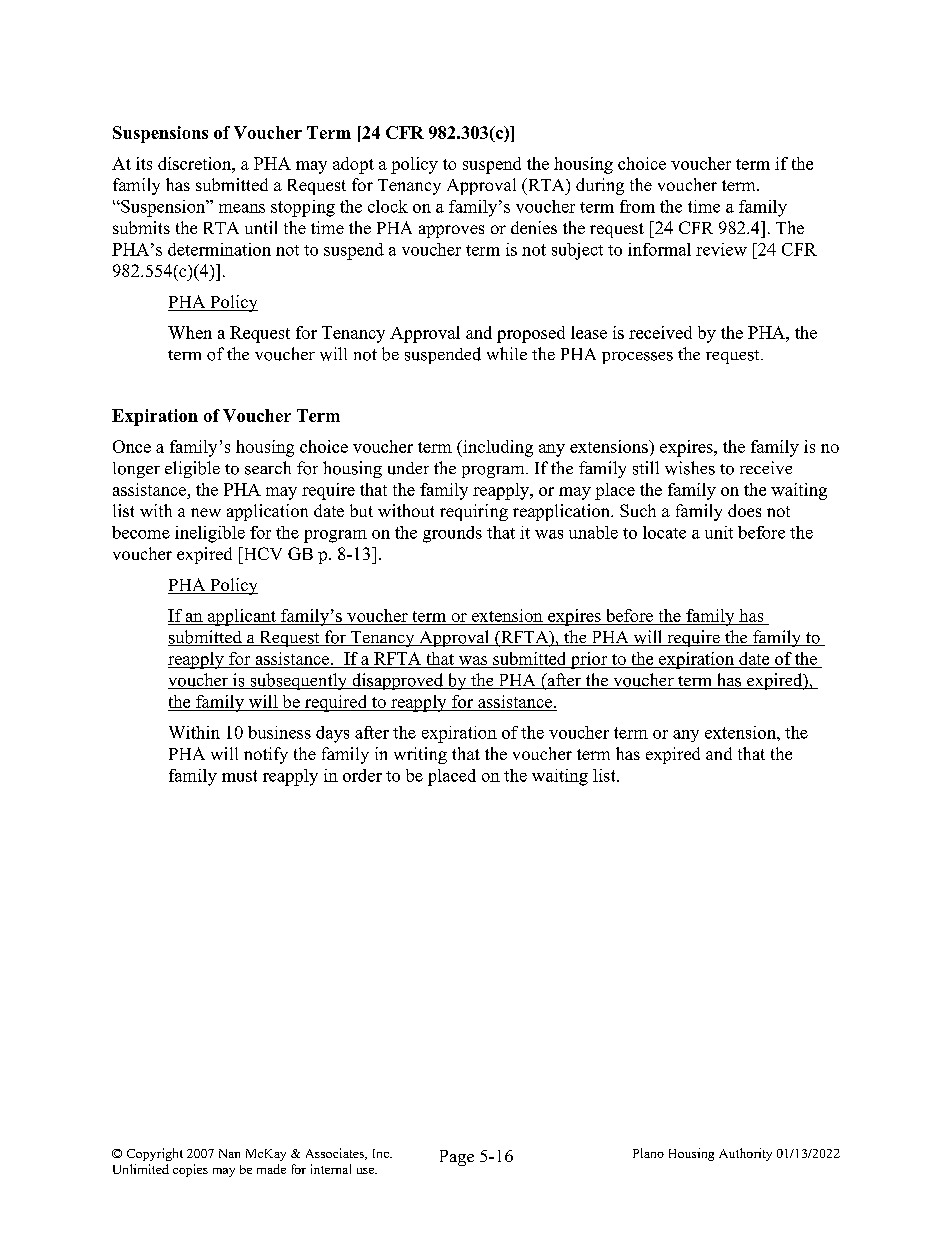 Image resolution: width=952 pixels, height=1233 pixels. I want to click on locate, so click(664, 532).
